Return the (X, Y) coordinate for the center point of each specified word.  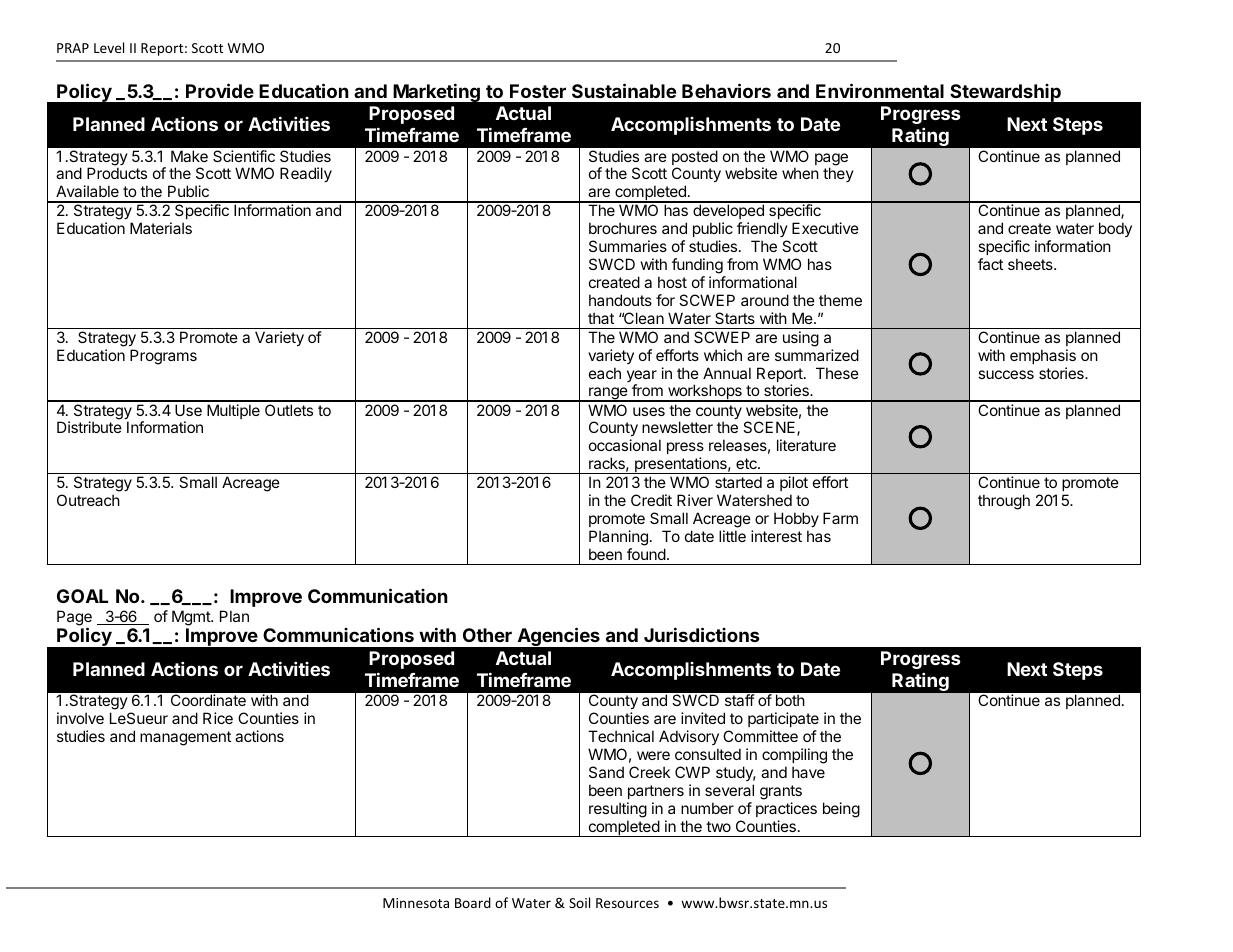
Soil (579, 902)
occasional (625, 445)
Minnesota (416, 903)
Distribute (89, 427)
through (1004, 502)
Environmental (880, 90)
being (841, 810)
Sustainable (624, 90)
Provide (220, 90)
